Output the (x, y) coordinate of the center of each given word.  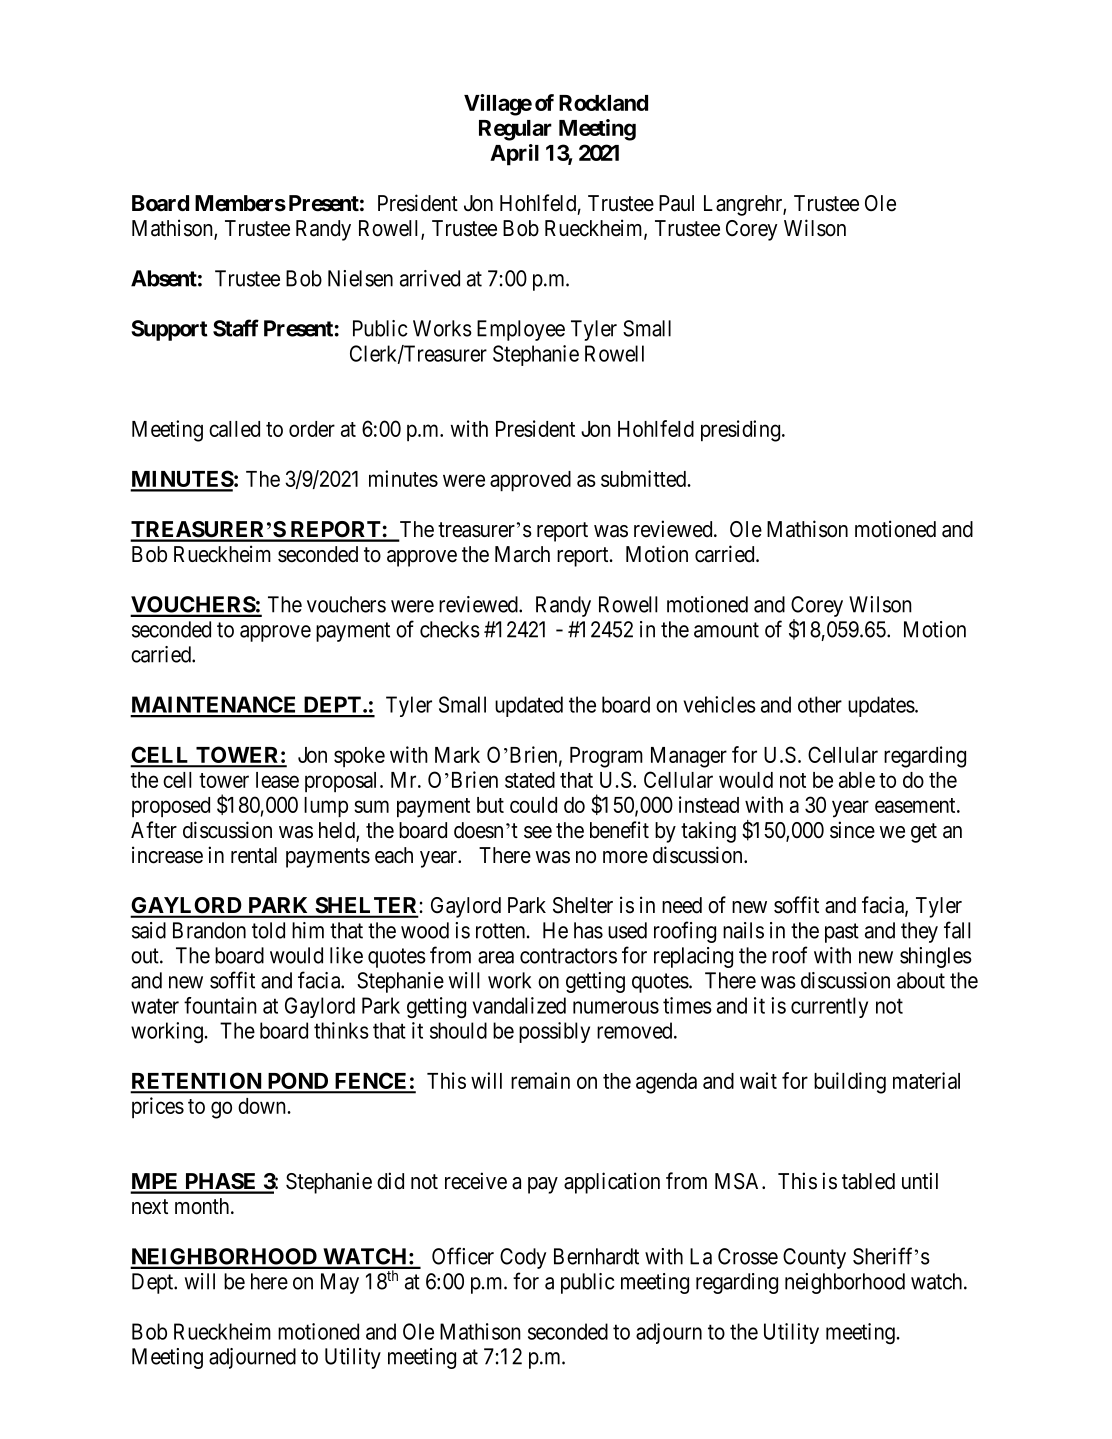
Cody (523, 1258)
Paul (676, 203)
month (203, 1206)
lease (277, 780)
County (814, 1258)
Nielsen (360, 278)
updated (529, 706)
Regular (515, 130)
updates (881, 706)
